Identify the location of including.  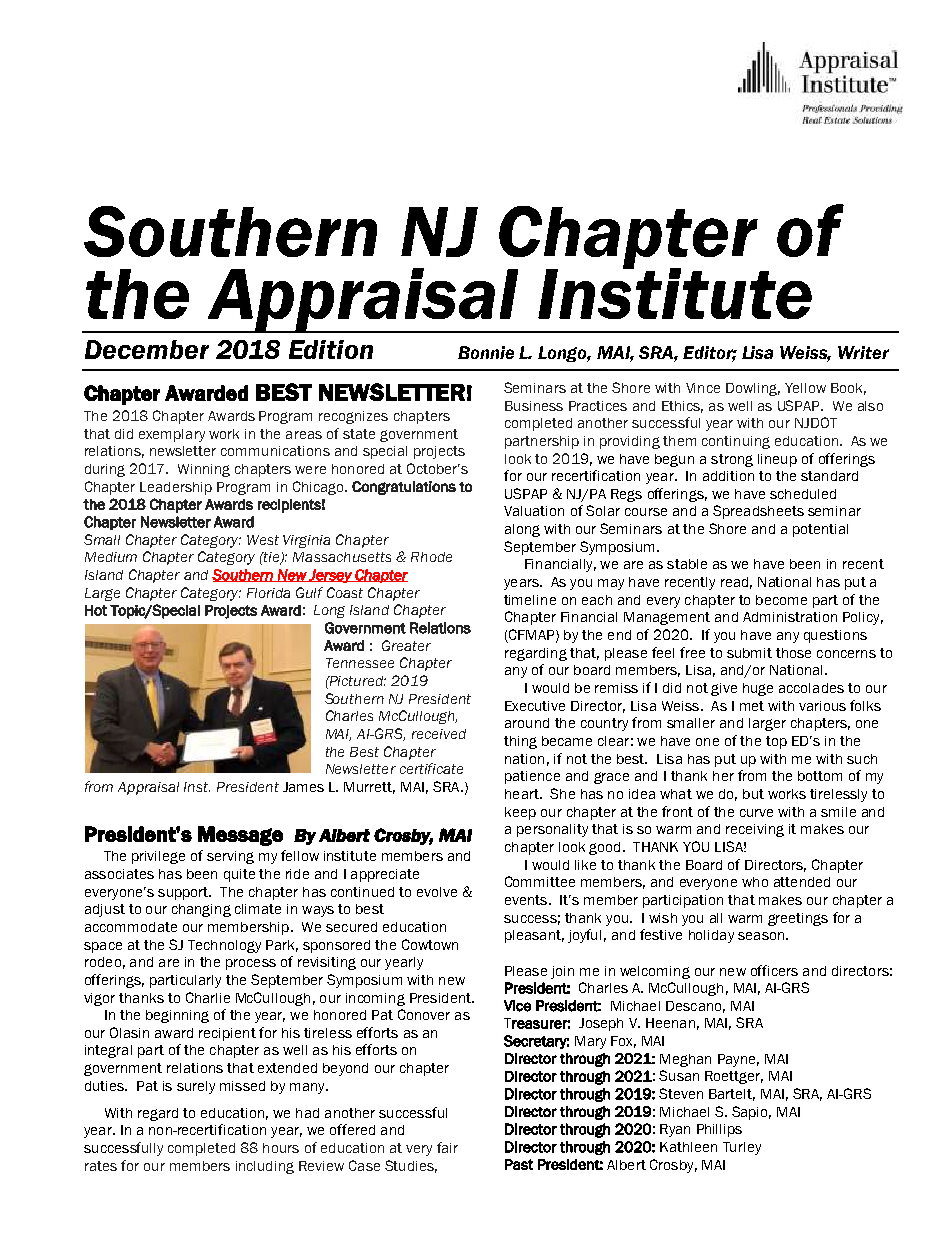
(265, 1167).
